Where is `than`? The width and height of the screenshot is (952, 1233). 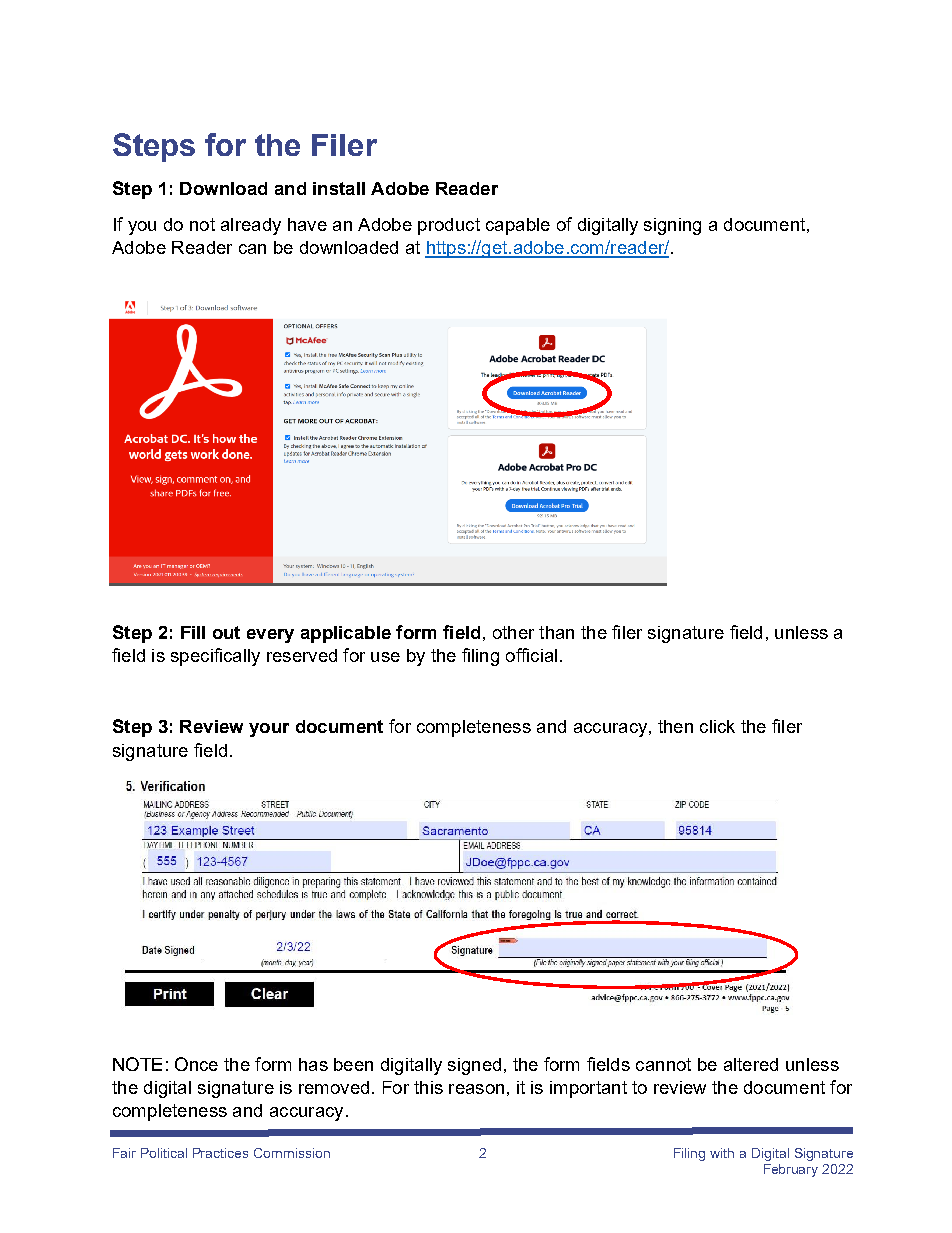 than is located at coordinates (556, 632).
